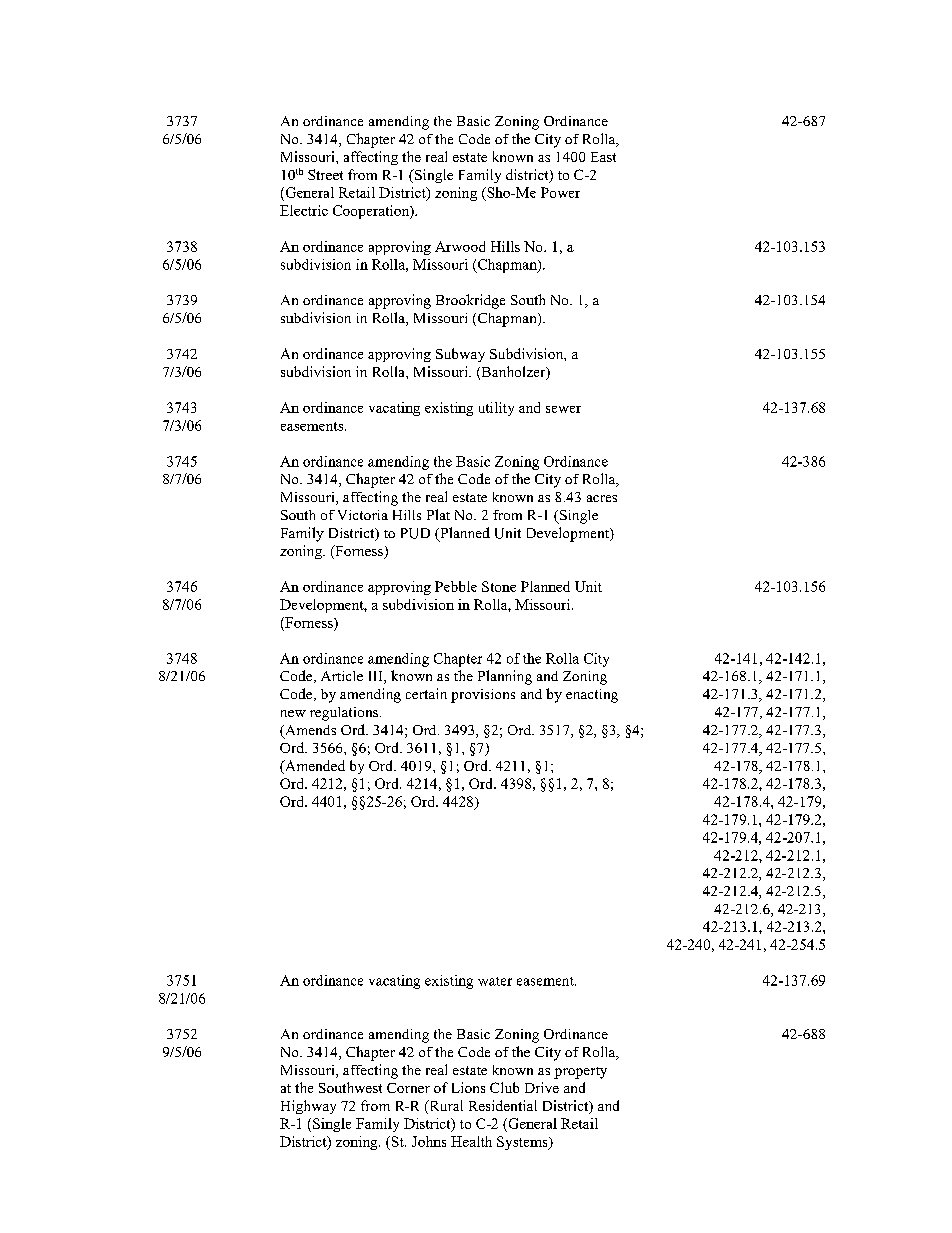  I want to click on acres, so click(602, 498).
